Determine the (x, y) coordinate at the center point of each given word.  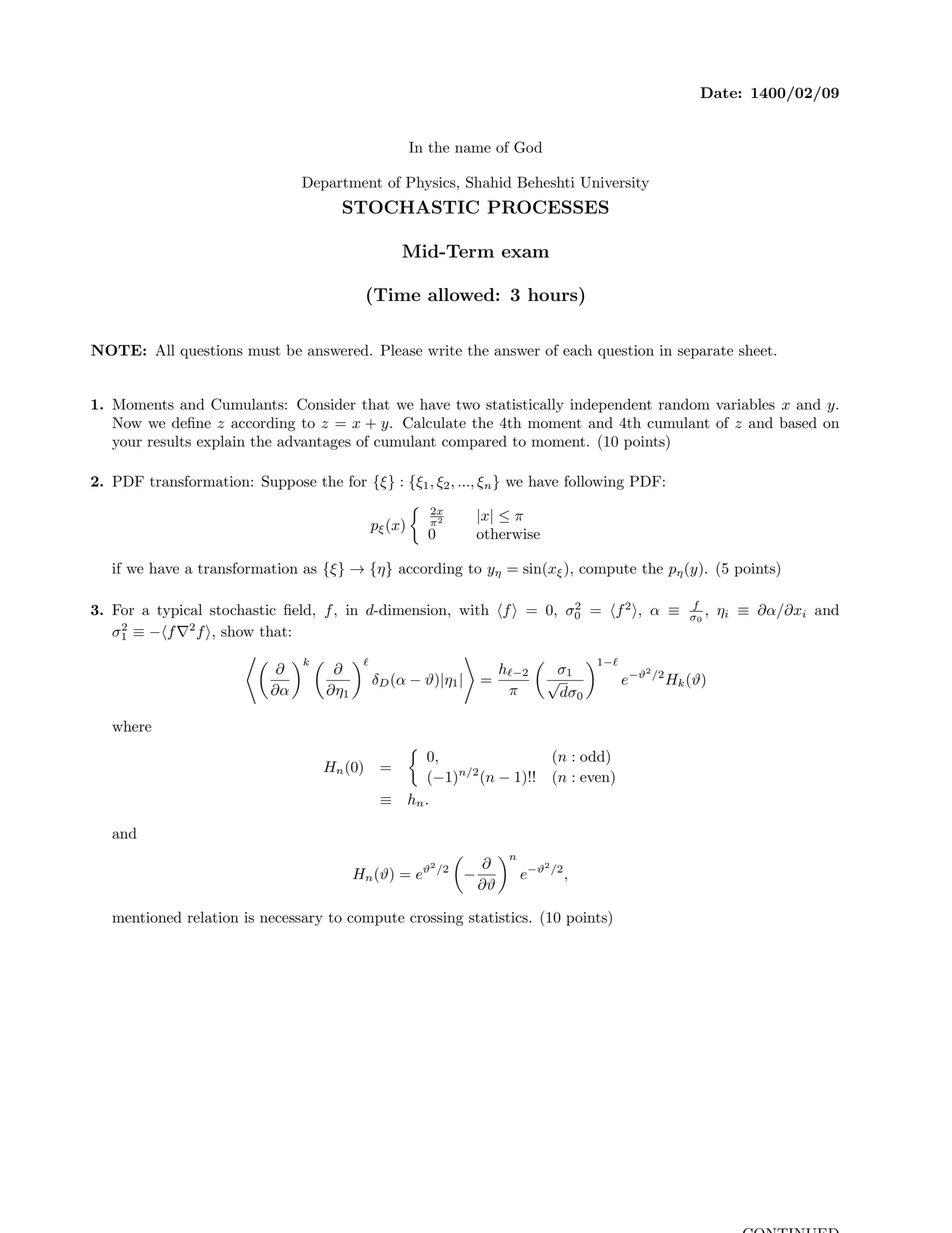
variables (745, 404)
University (615, 184)
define (191, 423)
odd (593, 756)
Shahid (488, 182)
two (468, 405)
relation (213, 917)
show (237, 631)
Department (342, 183)
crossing (436, 919)
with (474, 609)
